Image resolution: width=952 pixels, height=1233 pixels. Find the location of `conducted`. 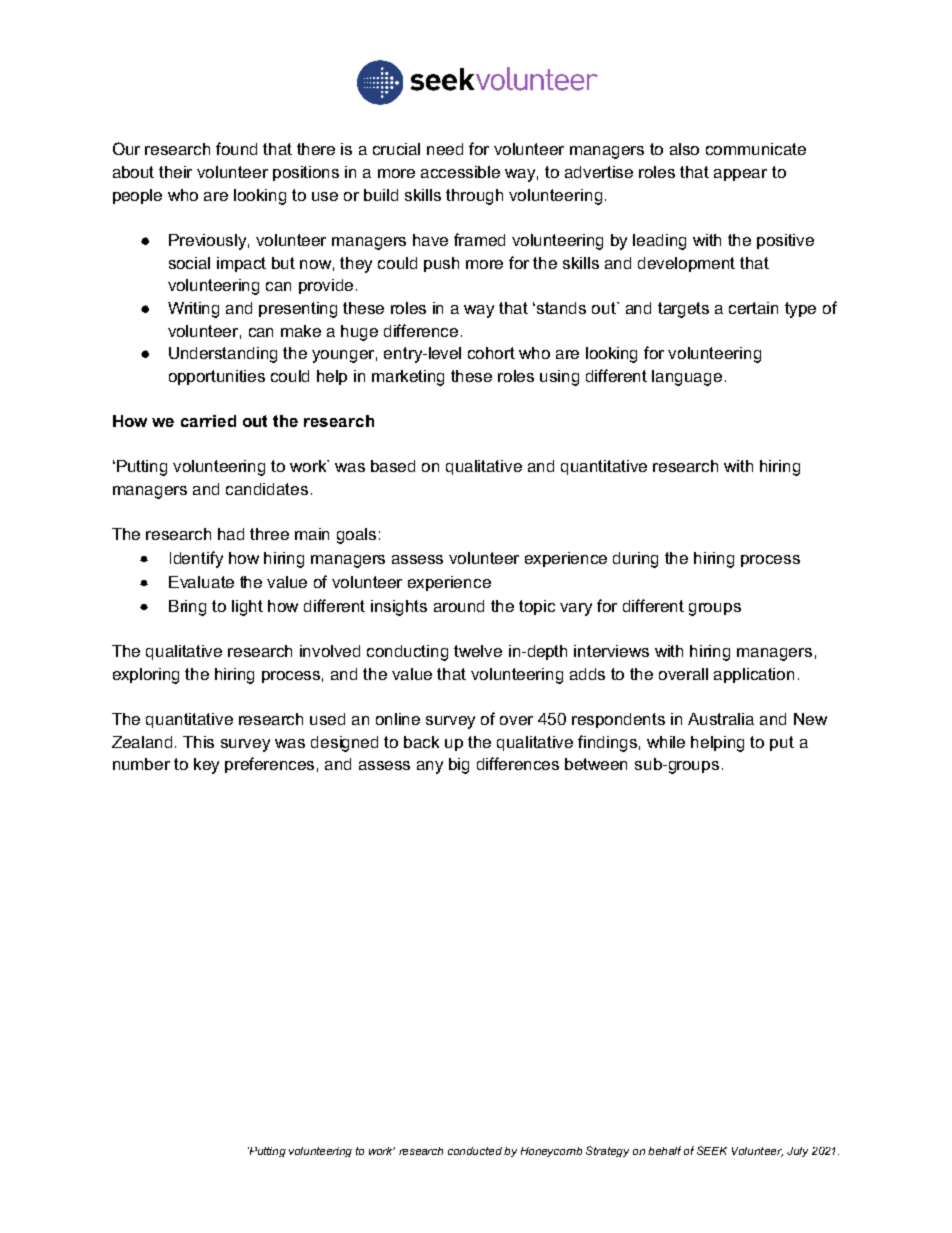

conducted is located at coordinates (475, 1151).
